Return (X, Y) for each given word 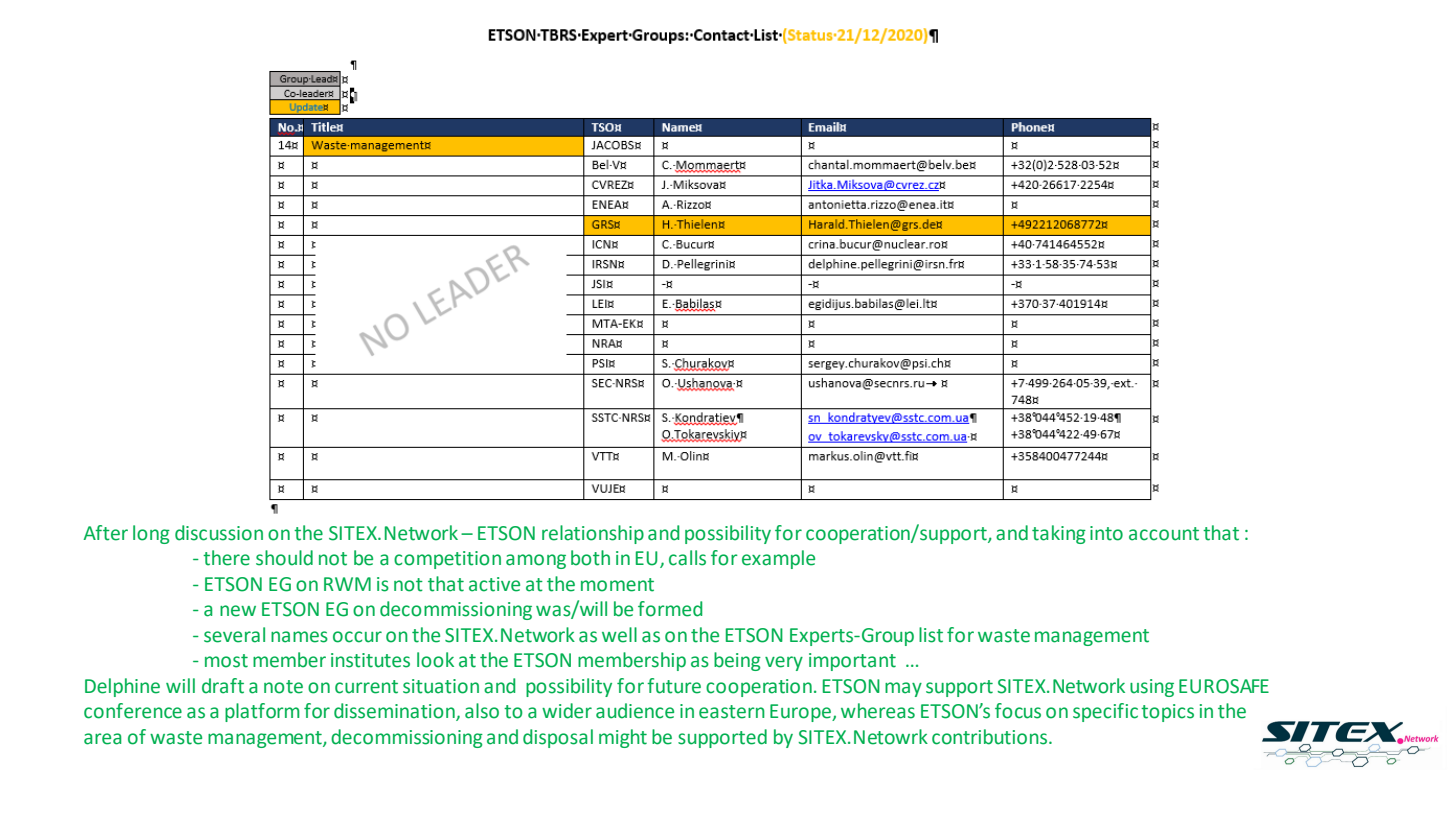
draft (223, 686)
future (674, 686)
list (931, 635)
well (619, 635)
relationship (593, 534)
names (299, 637)
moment (617, 585)
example (778, 559)
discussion (219, 533)
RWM (347, 584)
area (103, 739)
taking (1059, 534)
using (1152, 688)
